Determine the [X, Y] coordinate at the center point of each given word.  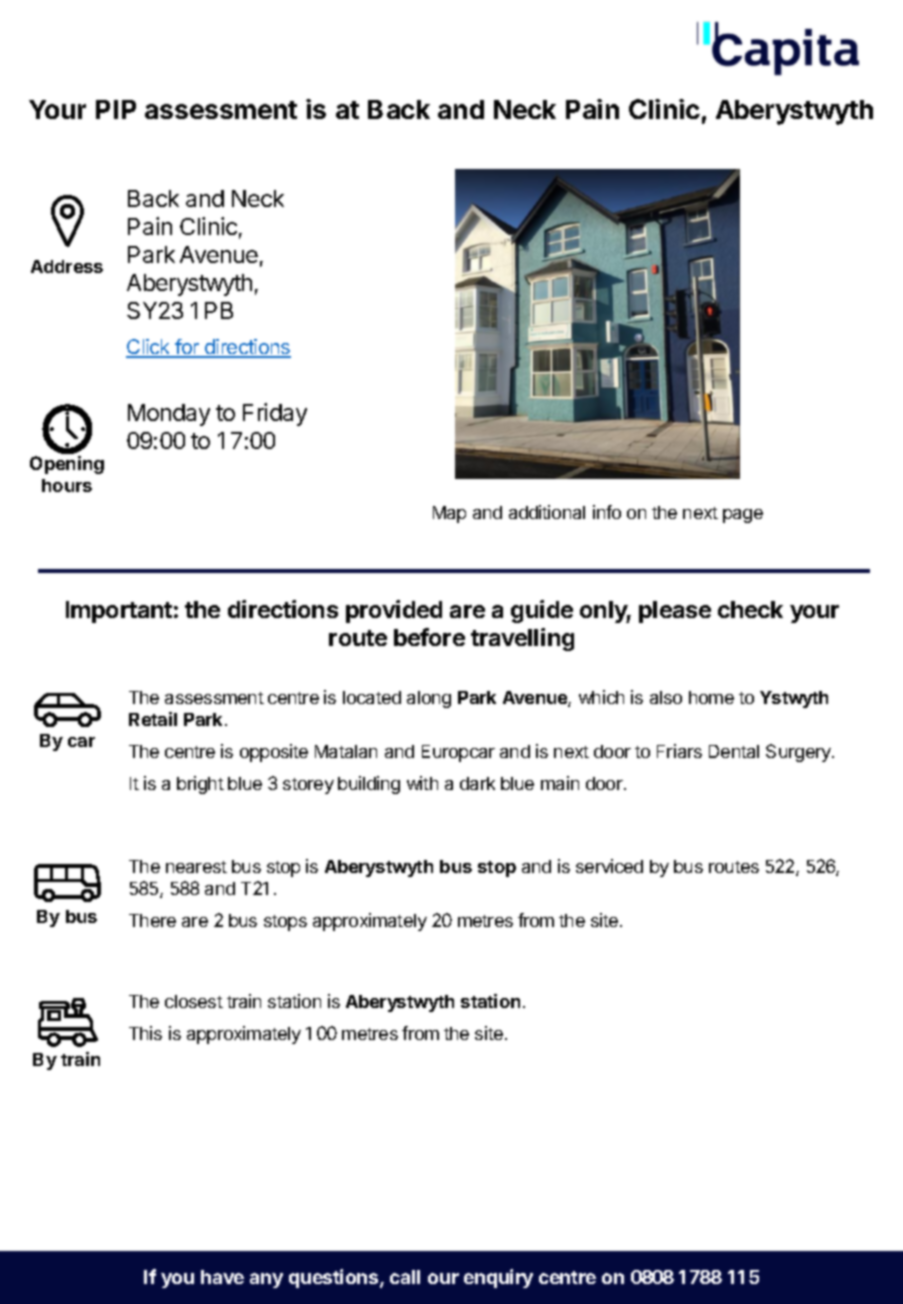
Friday [275, 414]
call [405, 1277]
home [711, 697]
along [429, 699]
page [743, 516]
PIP [116, 109]
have [222, 1277]
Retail [153, 719]
